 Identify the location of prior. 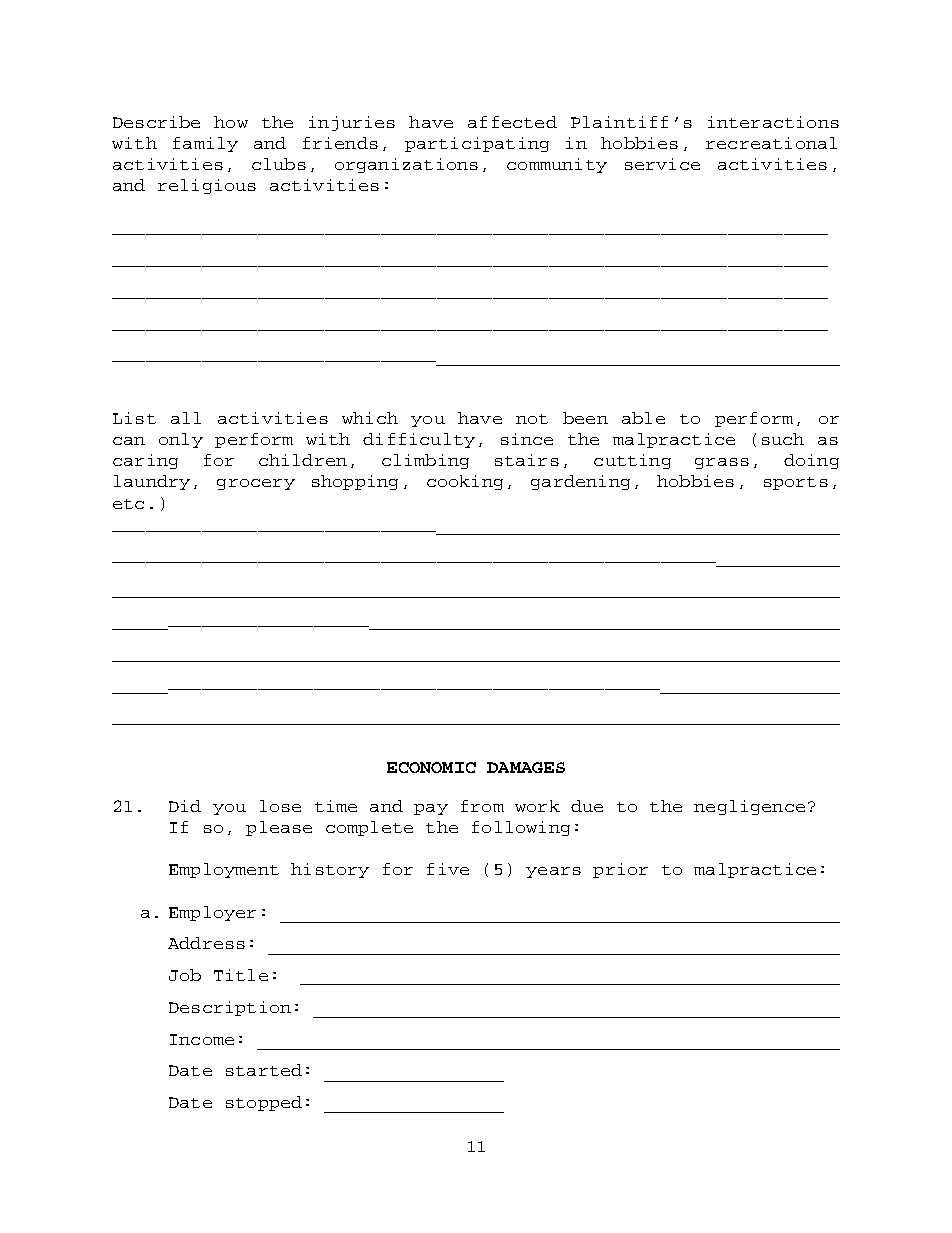
(620, 870).
